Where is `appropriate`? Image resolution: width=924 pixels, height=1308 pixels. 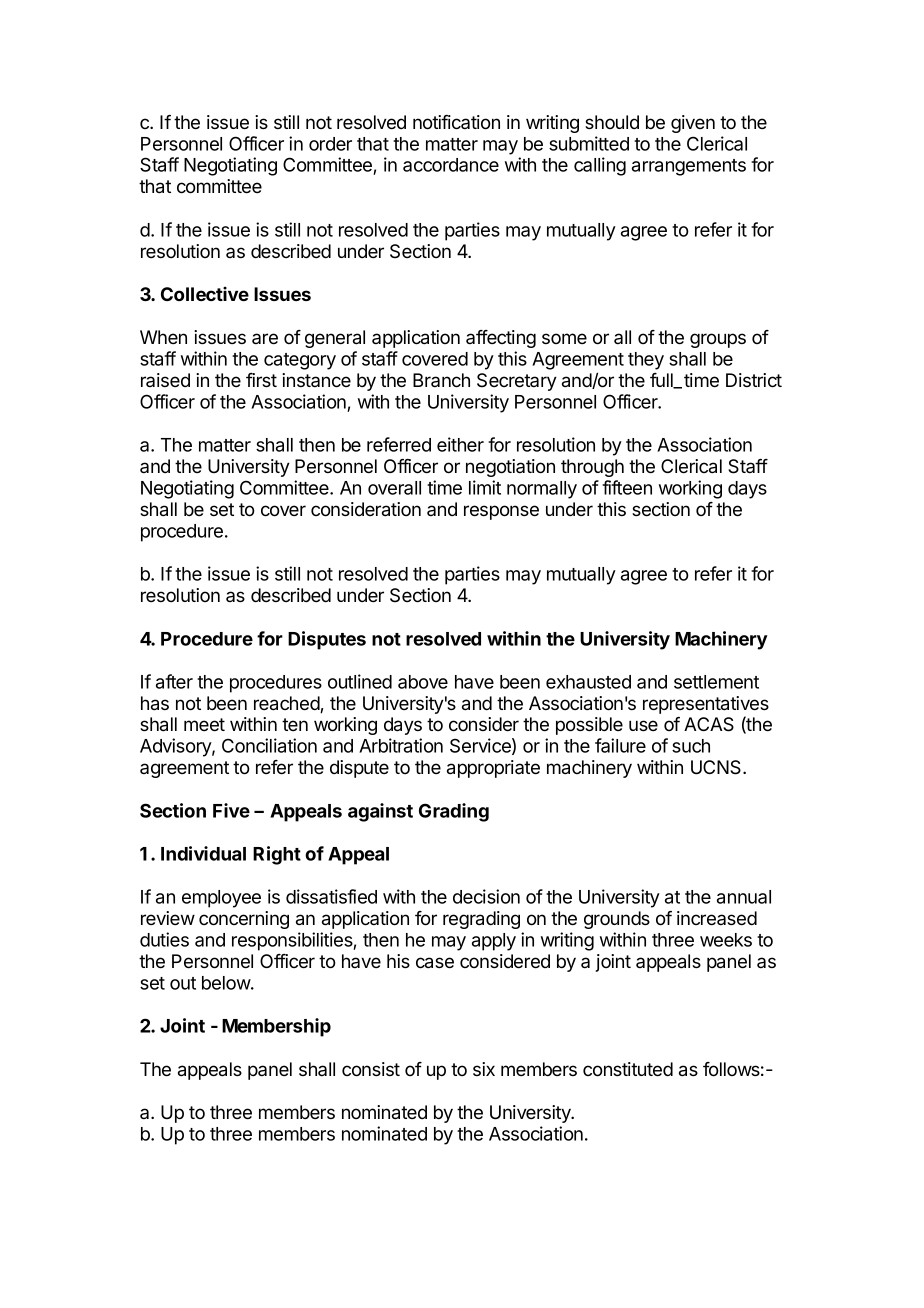
appropriate is located at coordinates (493, 769).
